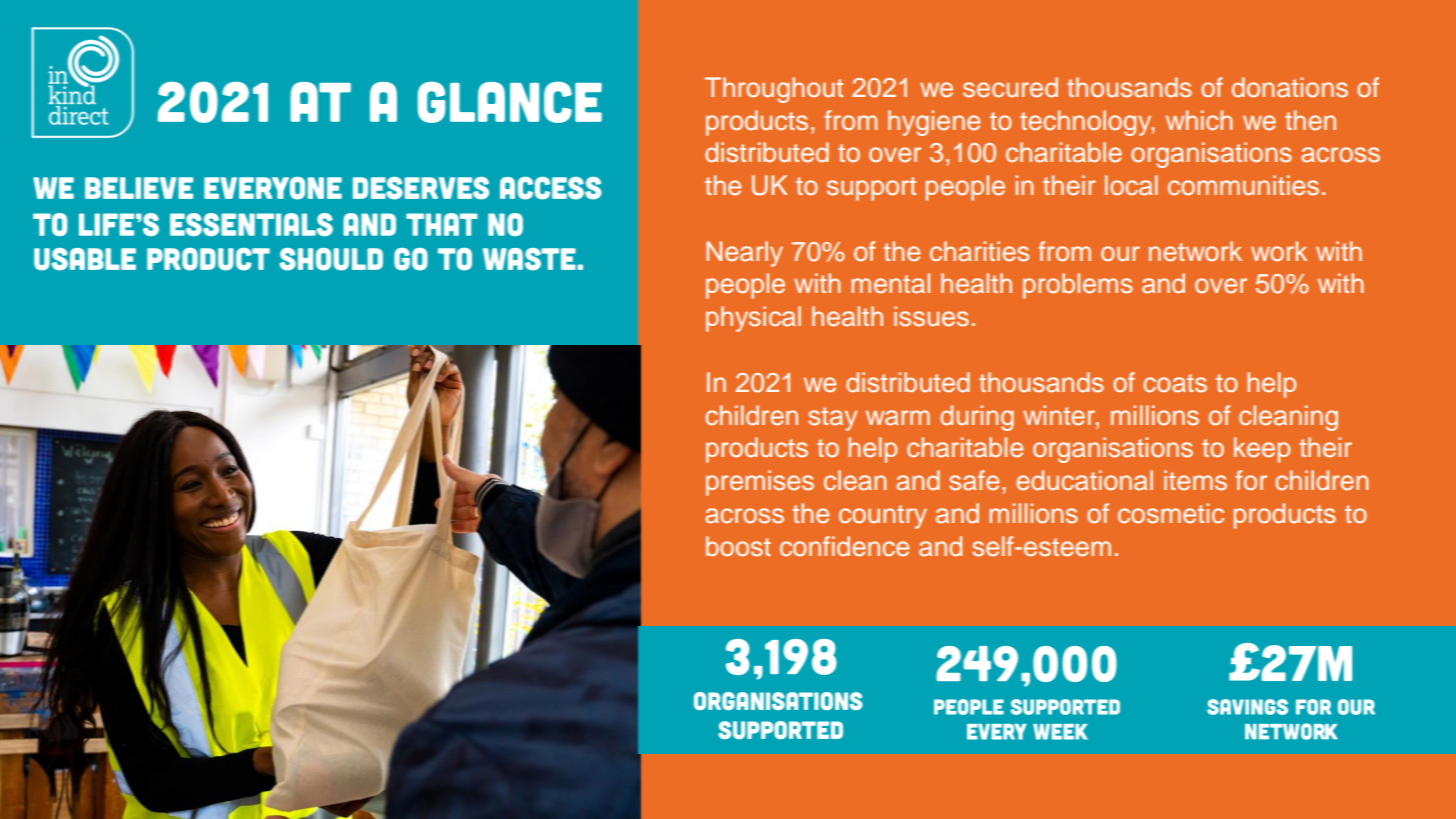  Describe the element at coordinates (774, 90) in the screenshot. I see `Throughout` at that location.
